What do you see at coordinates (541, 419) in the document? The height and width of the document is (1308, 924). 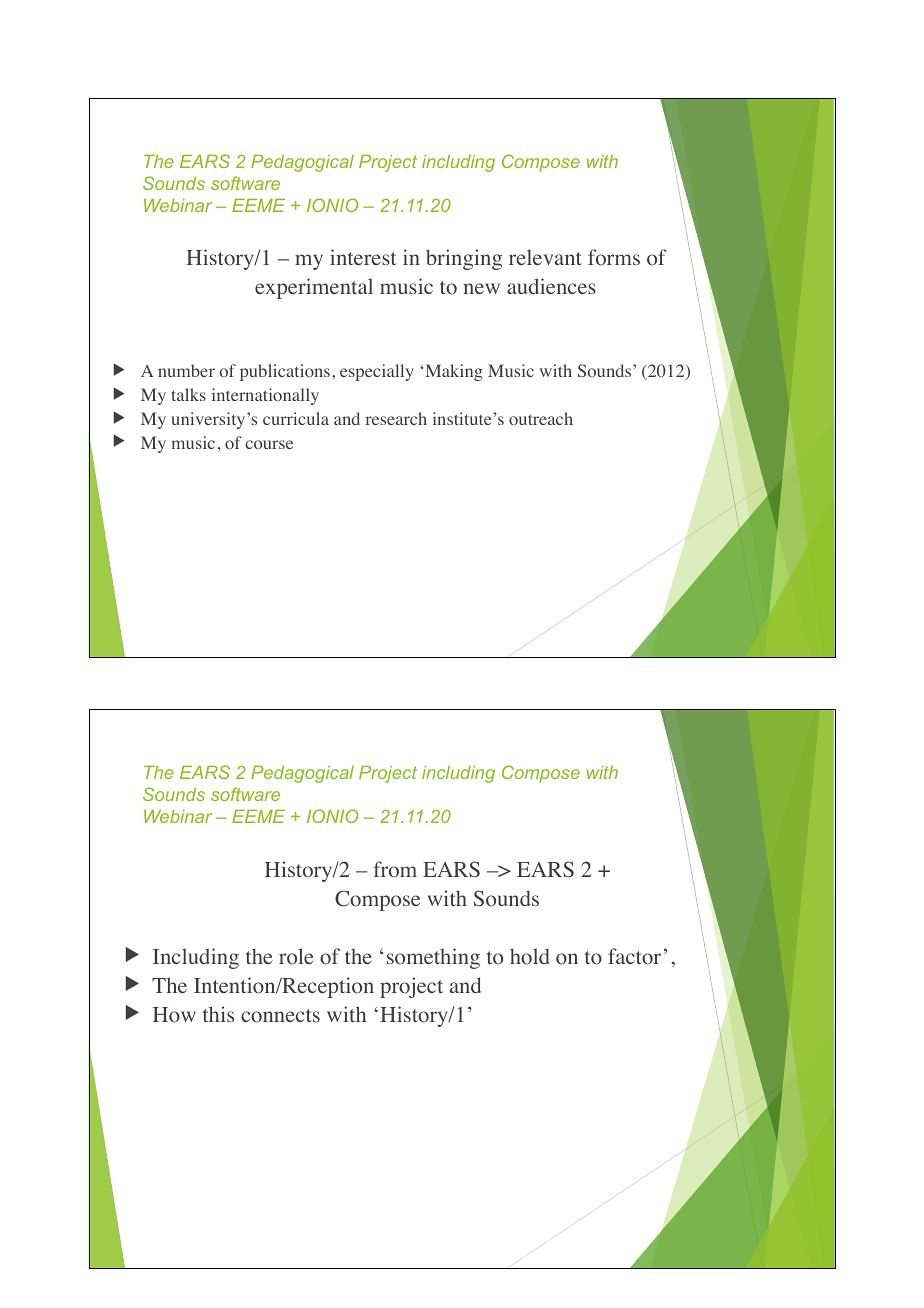 I see `outreach` at bounding box center [541, 419].
